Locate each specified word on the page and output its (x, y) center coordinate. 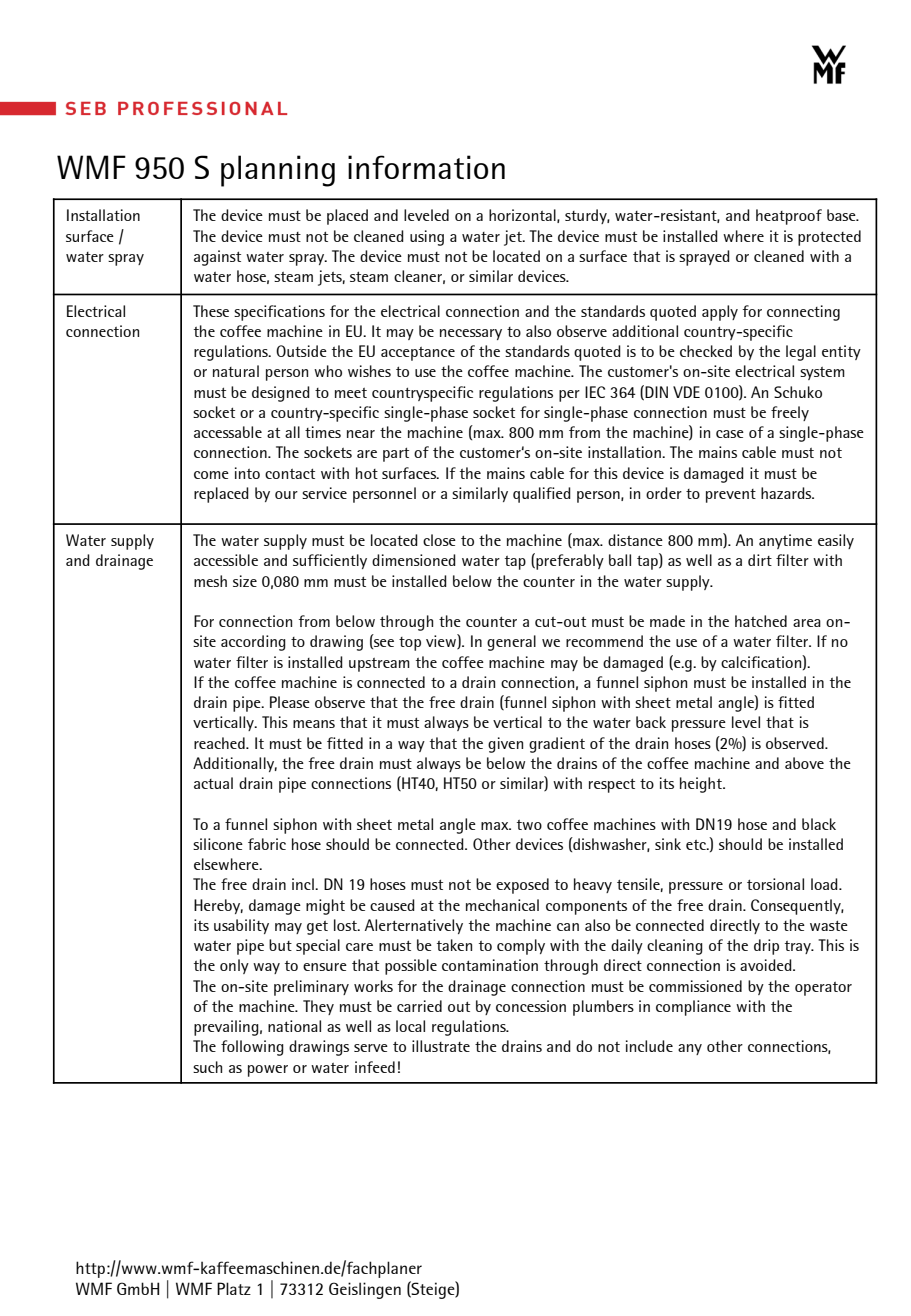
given (505, 745)
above (804, 763)
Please (290, 702)
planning (278, 171)
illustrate (441, 1046)
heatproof (789, 217)
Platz (234, 1288)
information (426, 167)
